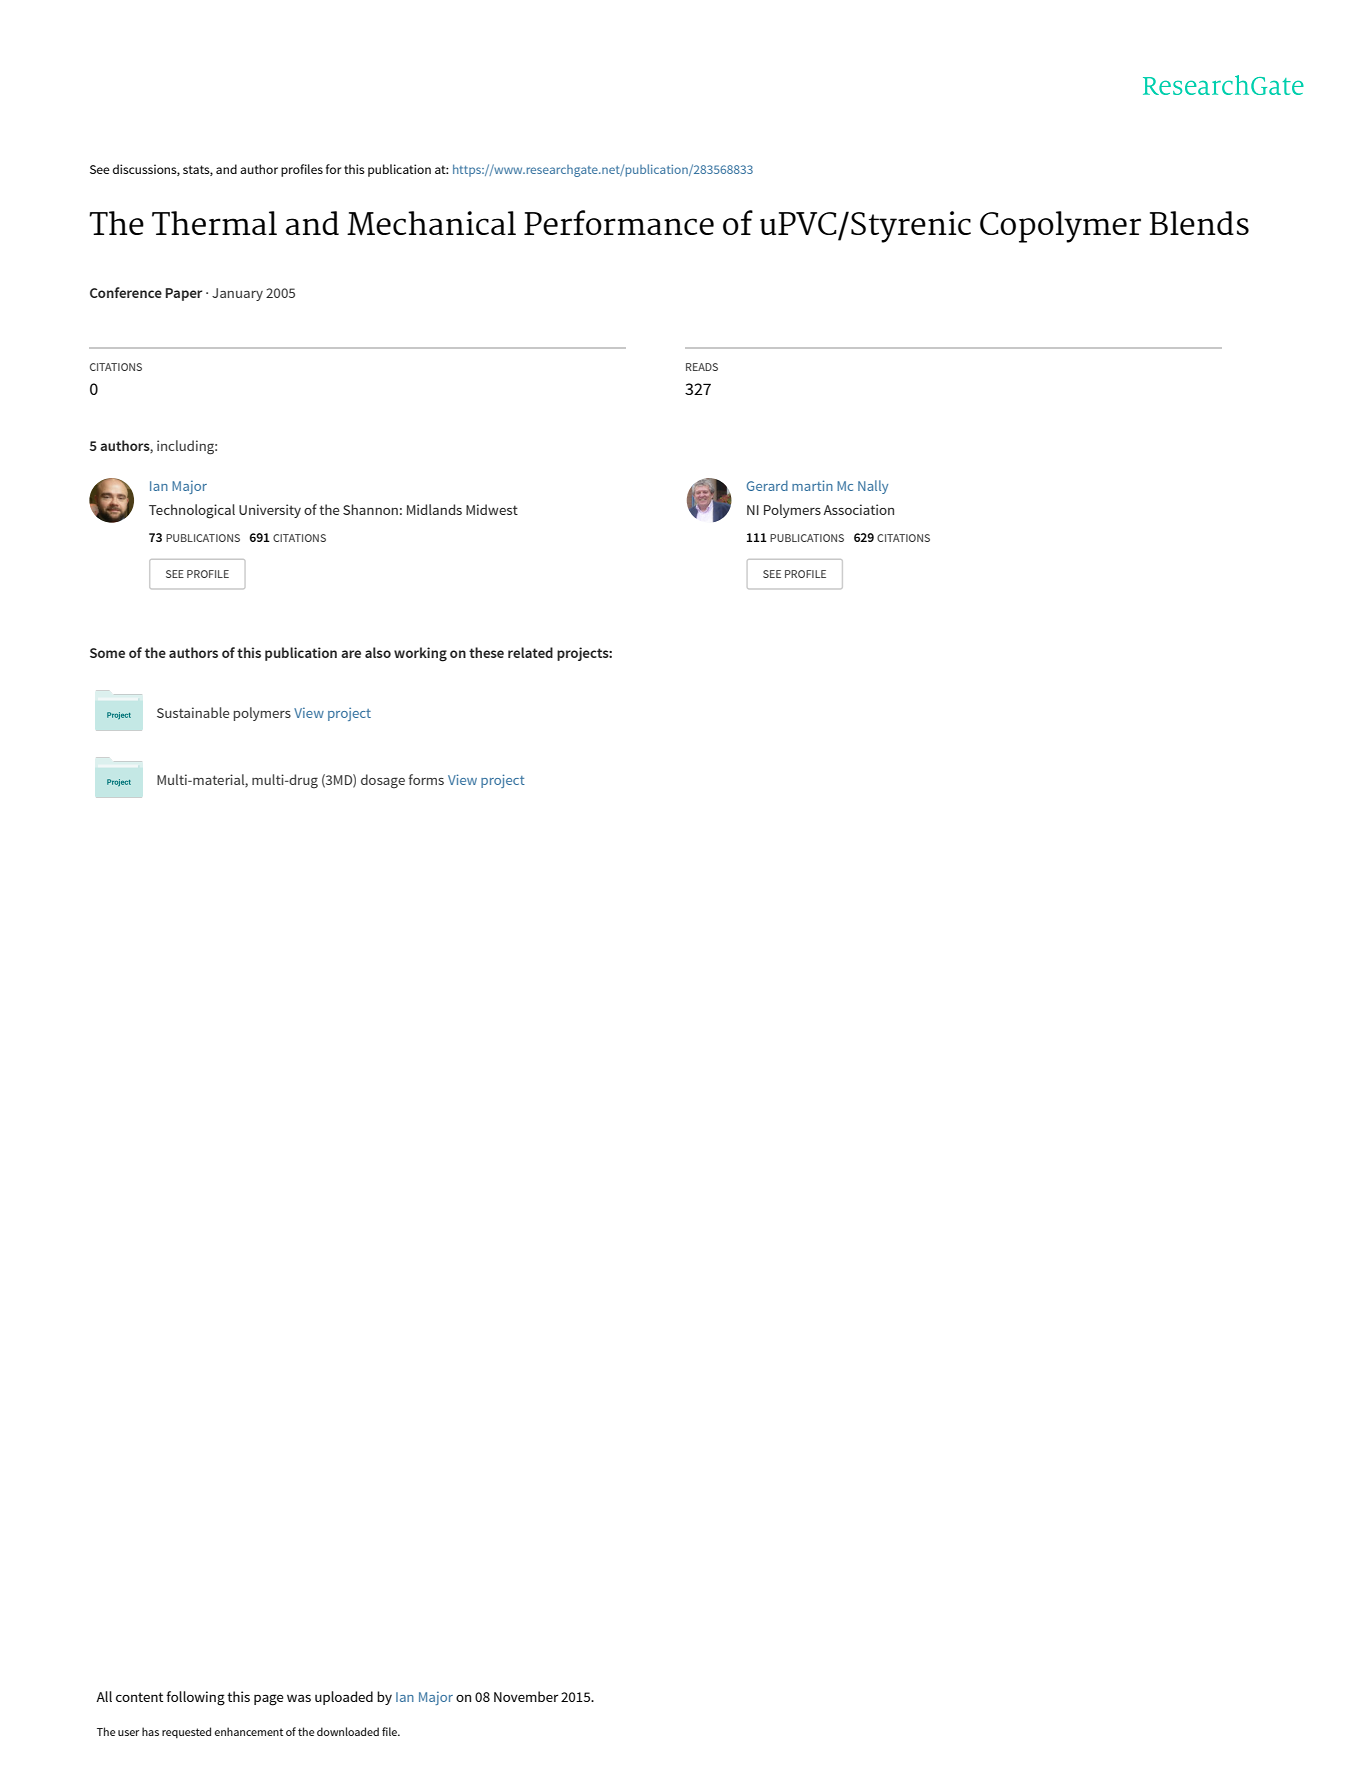 Image resolution: width=1372 pixels, height=1775 pixels. Describe the element at coordinates (486, 652) in the screenshot. I see `these` at that location.
